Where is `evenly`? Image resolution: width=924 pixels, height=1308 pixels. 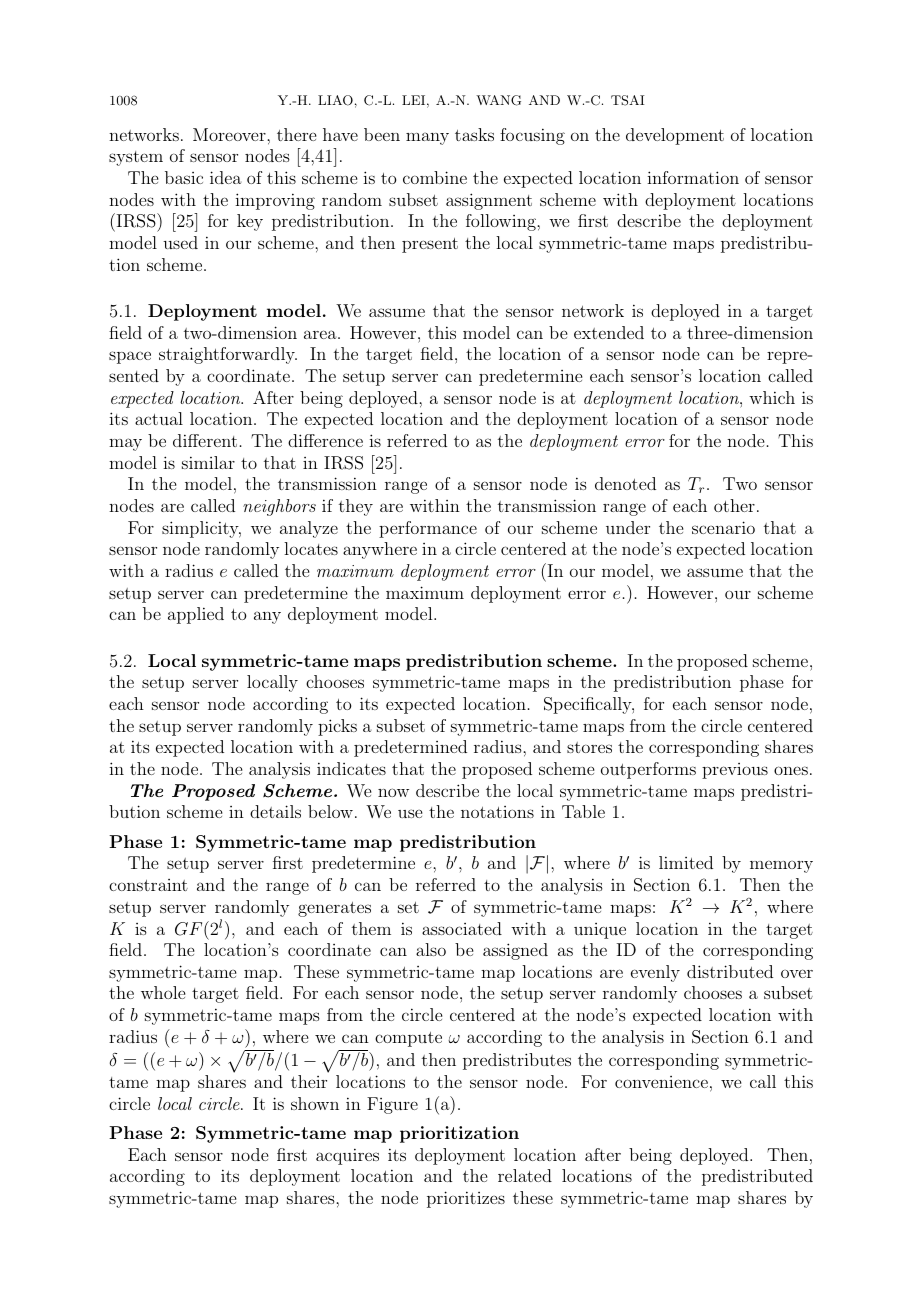 evenly is located at coordinates (655, 973).
